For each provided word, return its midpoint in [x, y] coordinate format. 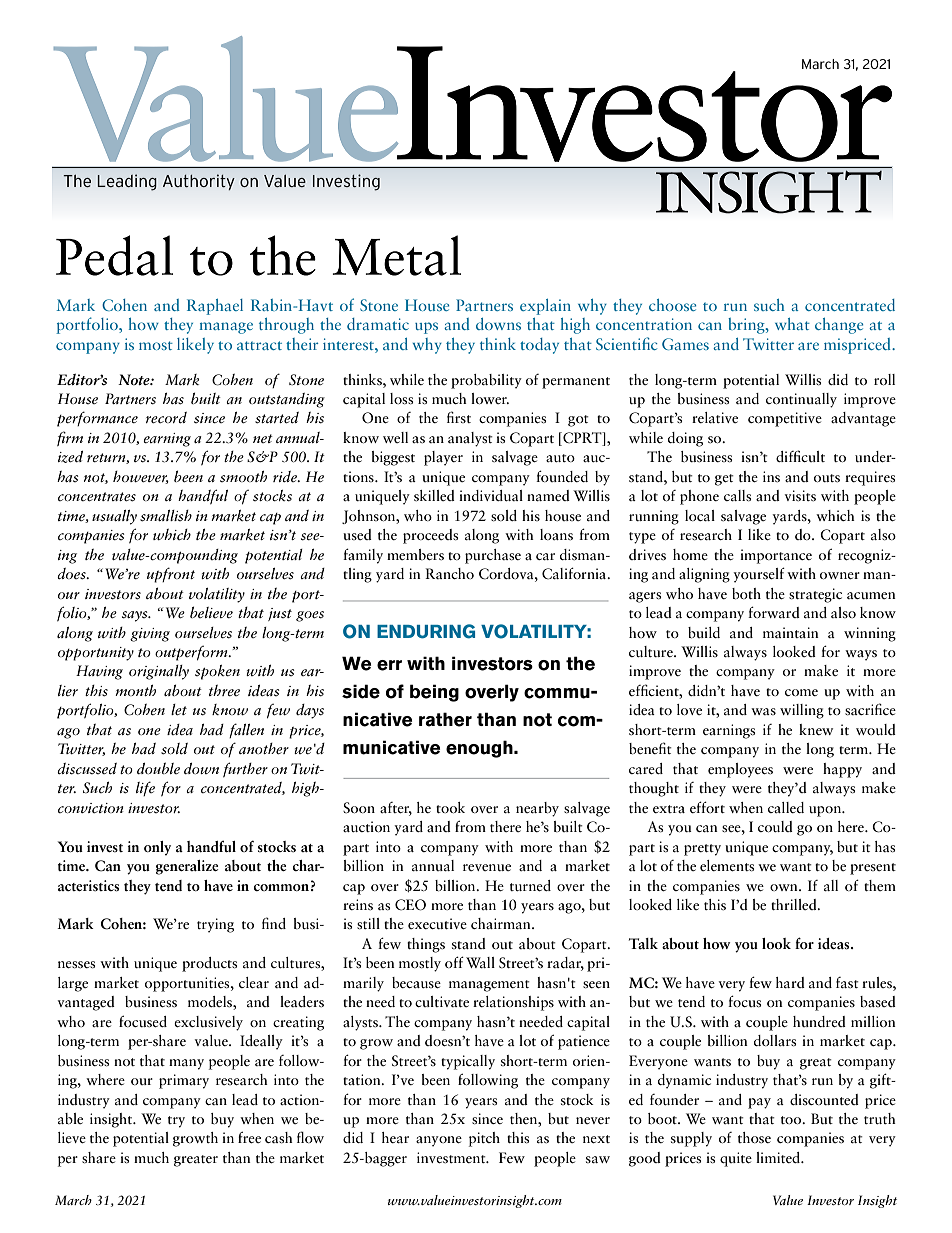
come [801, 692]
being [434, 693]
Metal [397, 255]
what [792, 324]
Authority [199, 182]
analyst [470, 439]
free [249, 1137]
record [166, 417]
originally [159, 672]
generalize [187, 867]
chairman [502, 923]
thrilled [795, 904]
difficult [800, 456]
